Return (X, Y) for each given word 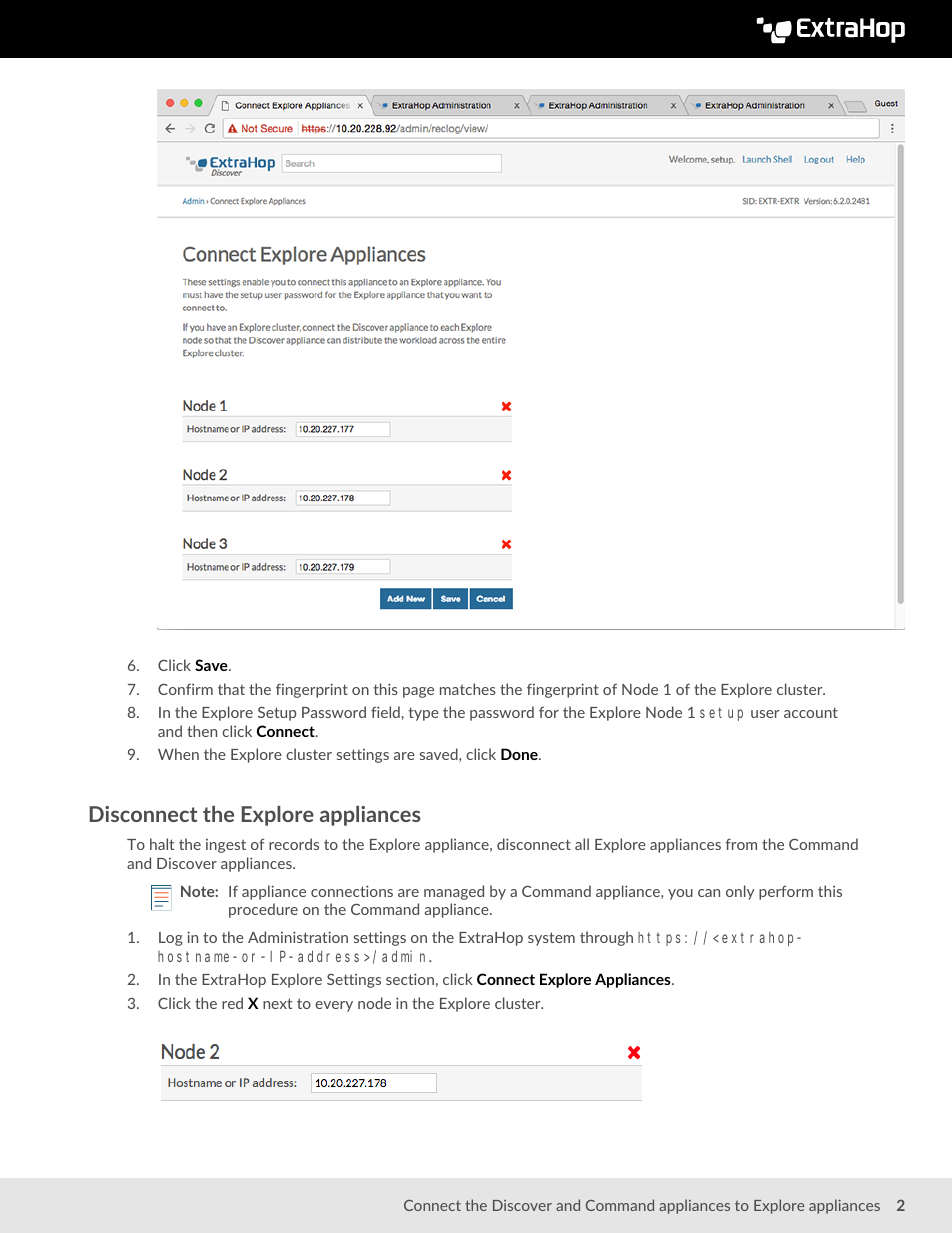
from (741, 844)
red (232, 1003)
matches (468, 689)
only (740, 892)
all (582, 844)
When (178, 754)
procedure (263, 910)
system (551, 939)
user (765, 714)
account (811, 712)
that (231, 689)
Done (520, 754)
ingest (226, 846)
